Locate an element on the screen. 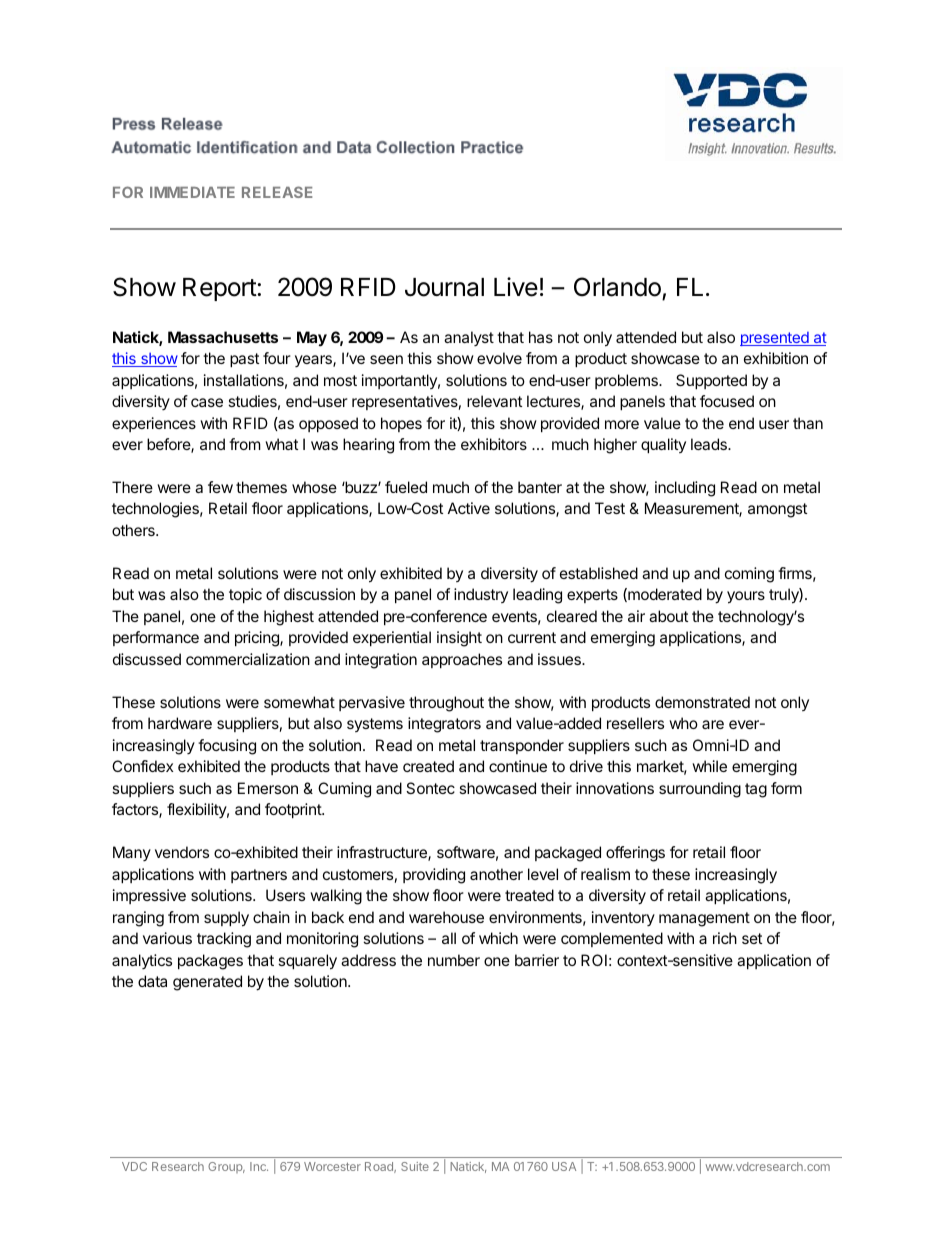 The width and height of the screenshot is (952, 1233). commercialization is located at coordinates (248, 659).
